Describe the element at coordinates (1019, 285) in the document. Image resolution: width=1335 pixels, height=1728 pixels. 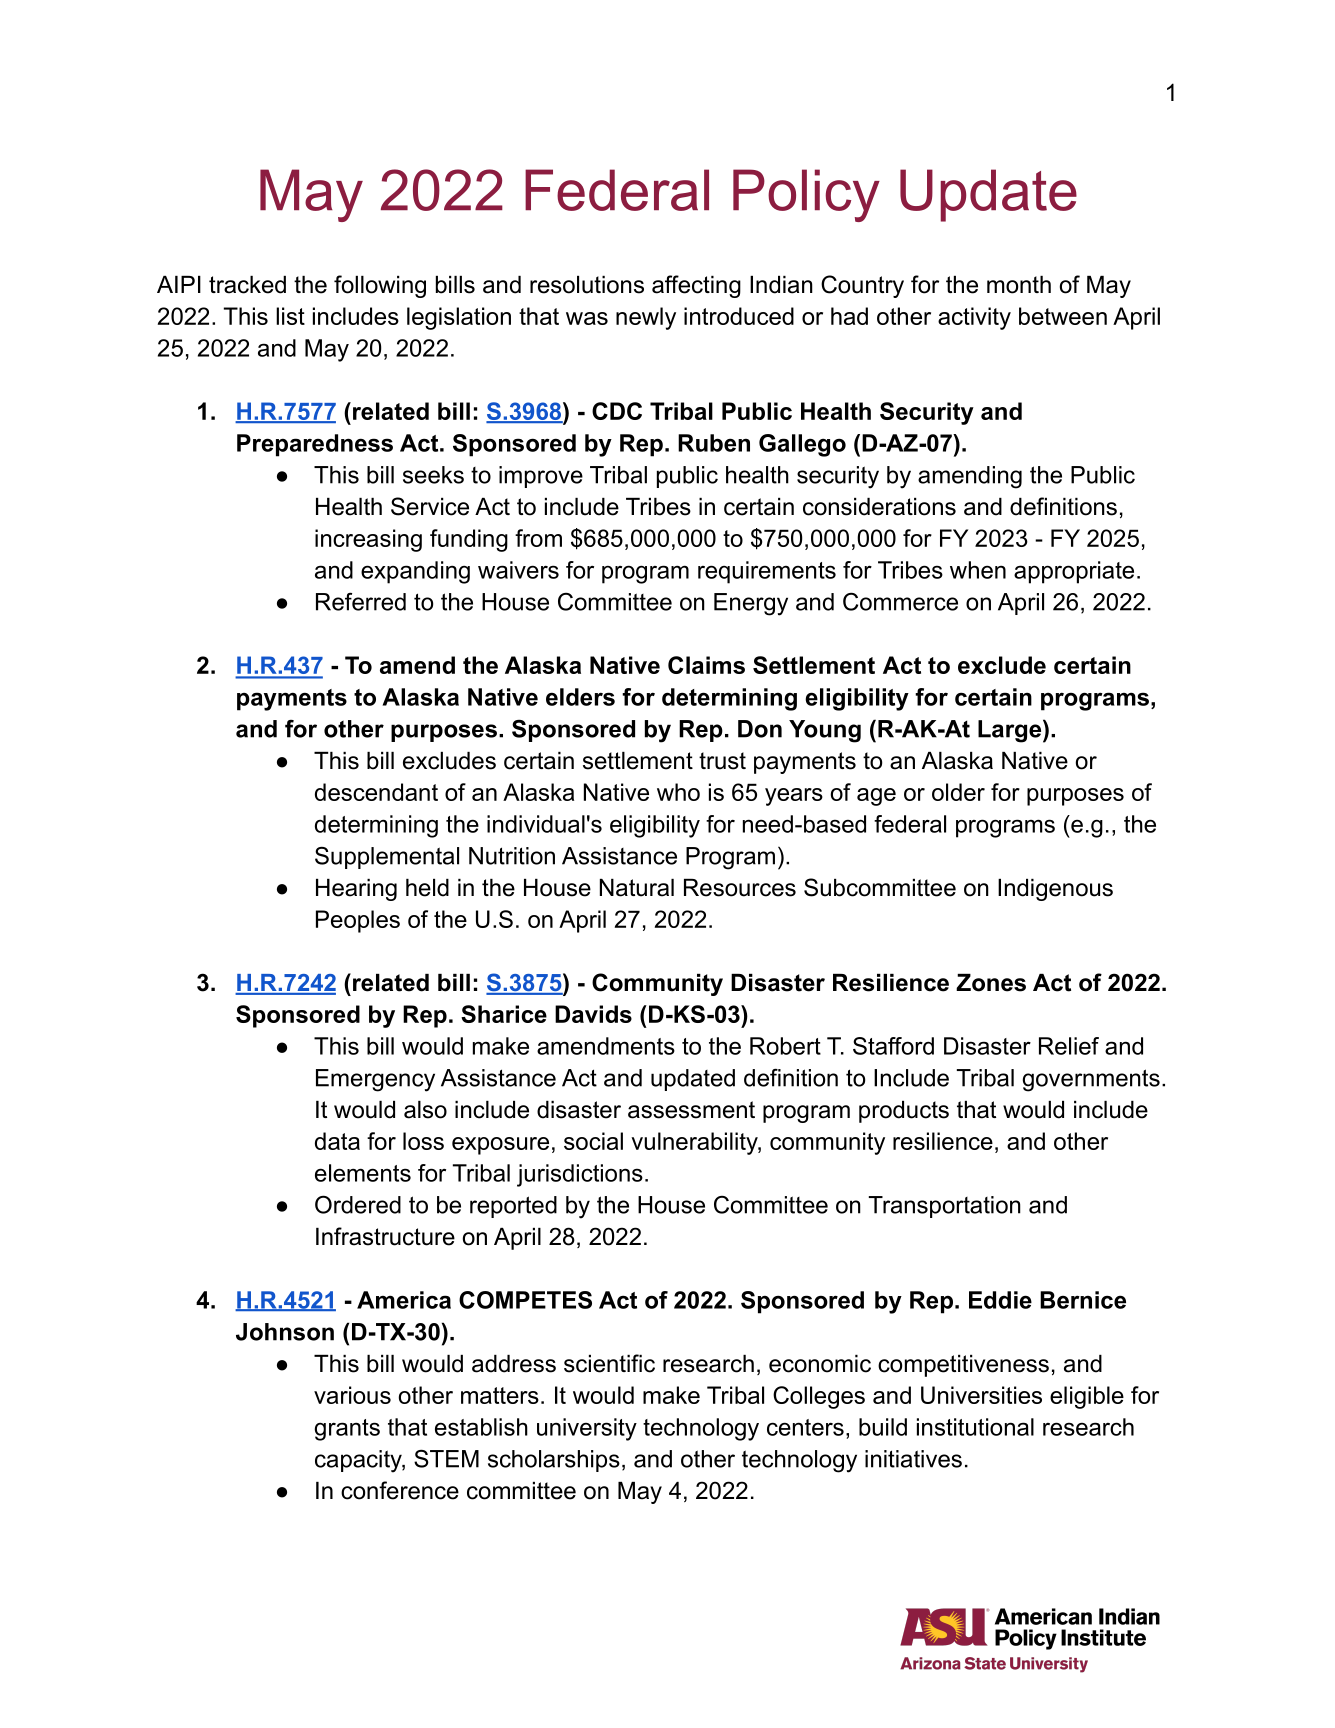
I see `month` at that location.
